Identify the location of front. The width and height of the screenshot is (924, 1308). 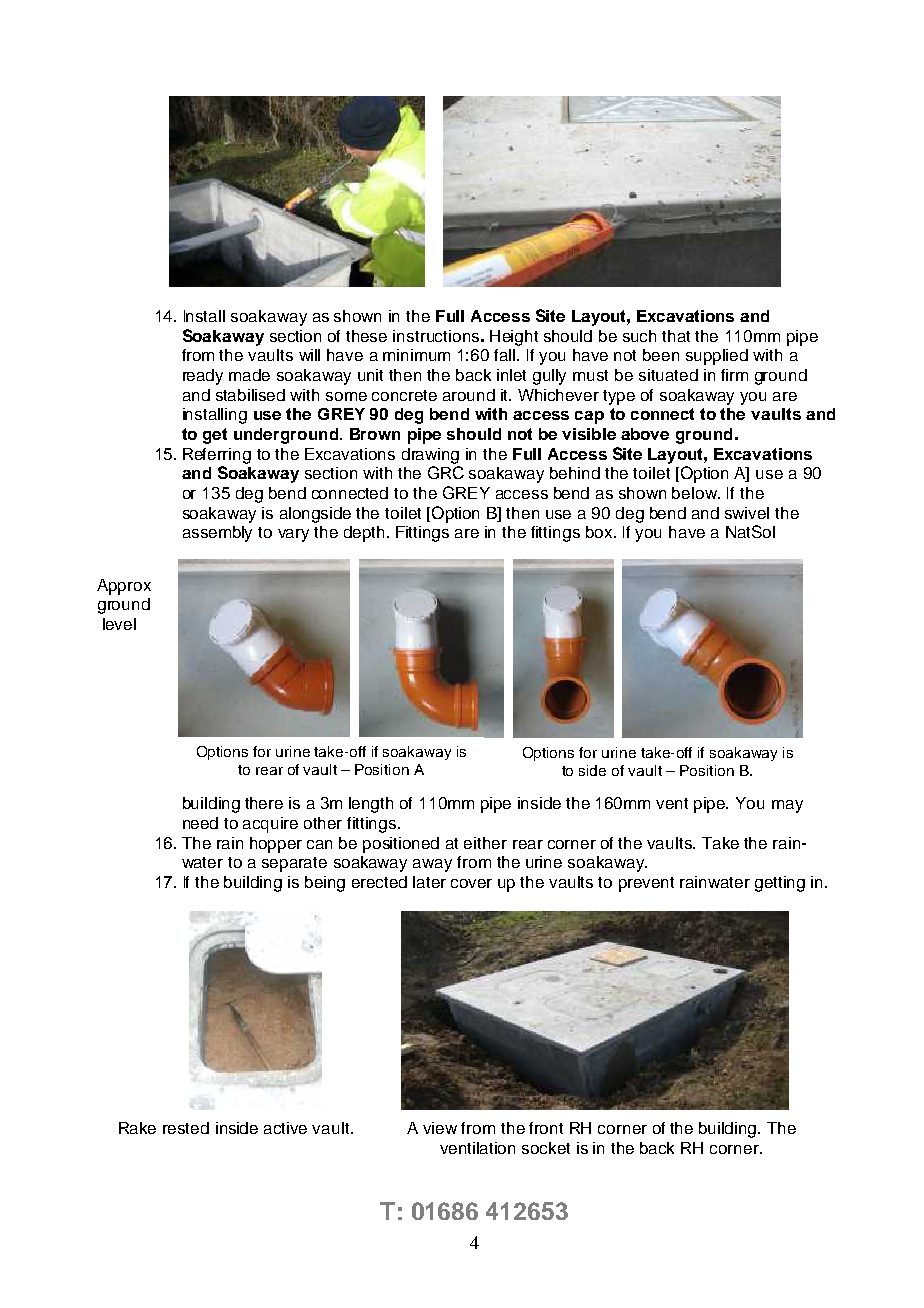
(546, 1128).
